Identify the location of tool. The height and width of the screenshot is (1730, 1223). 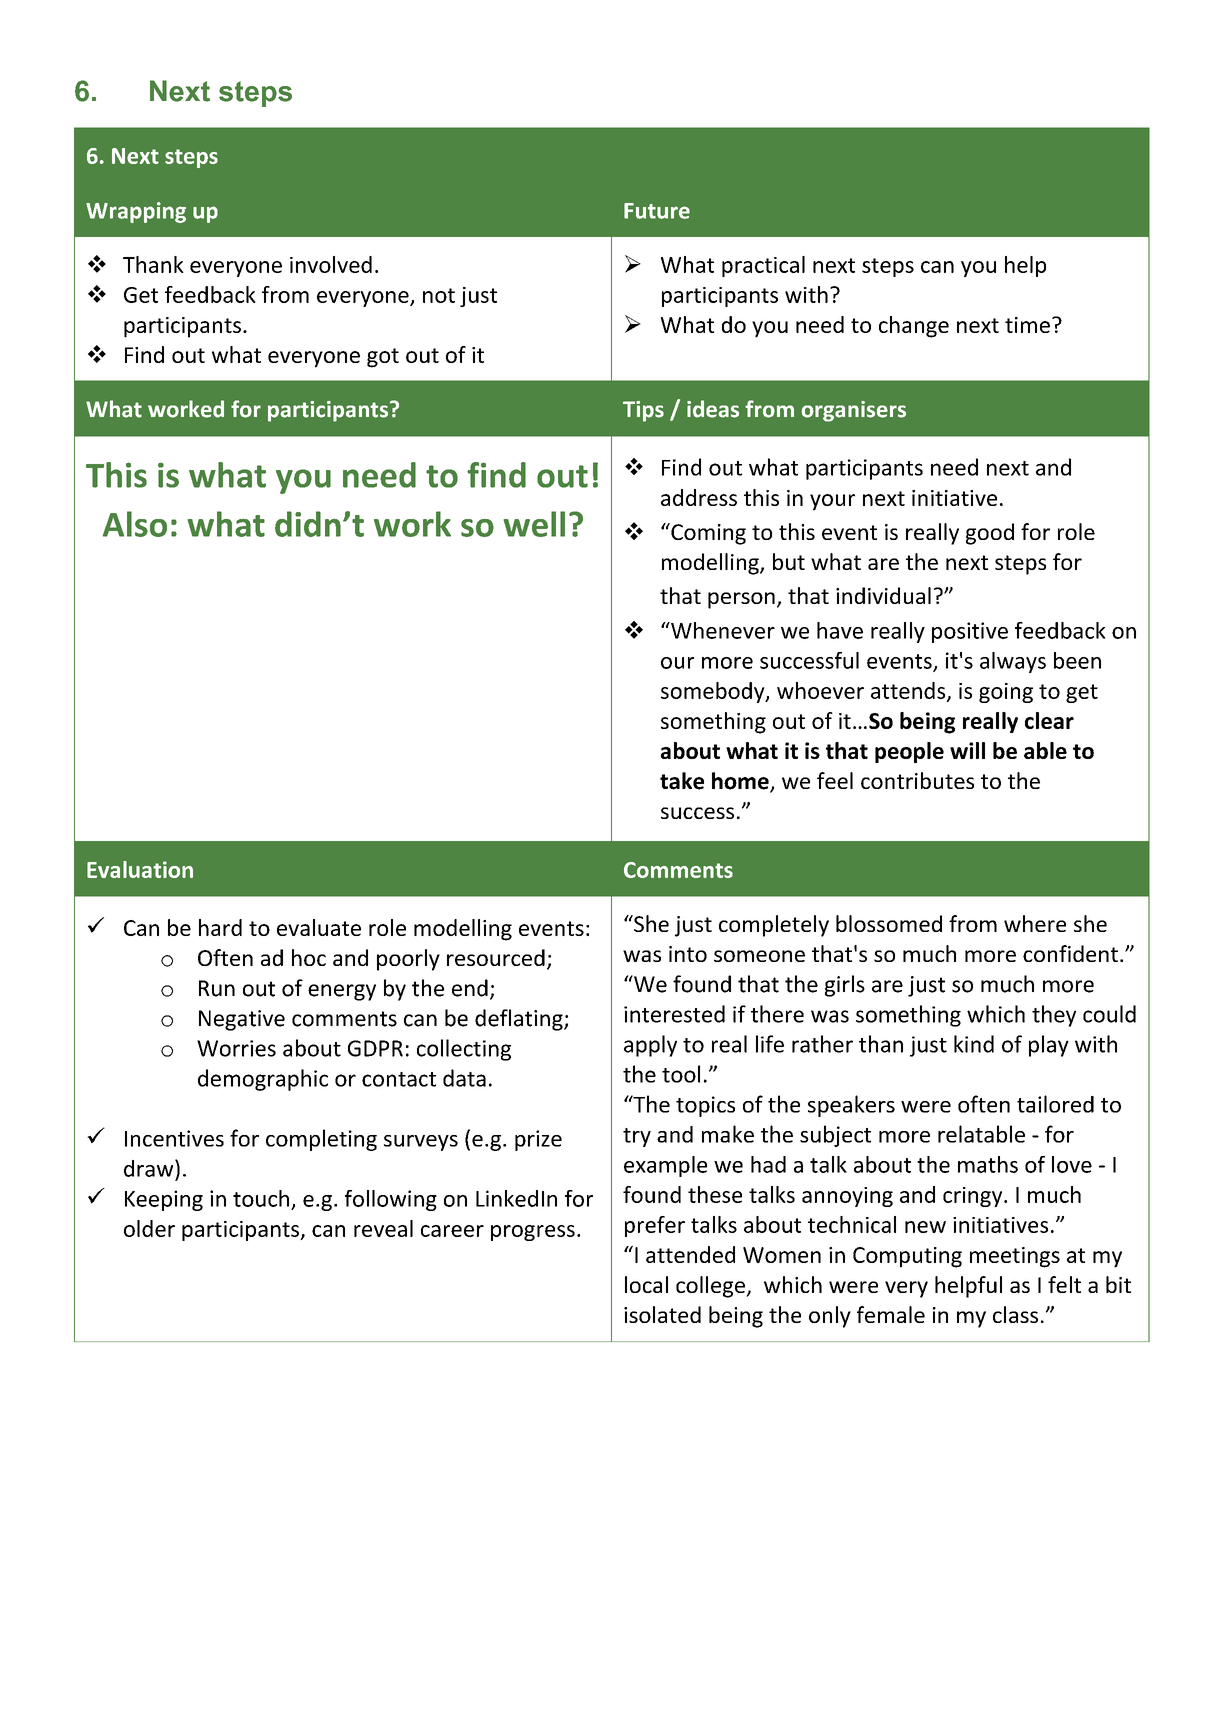
(681, 1074).
